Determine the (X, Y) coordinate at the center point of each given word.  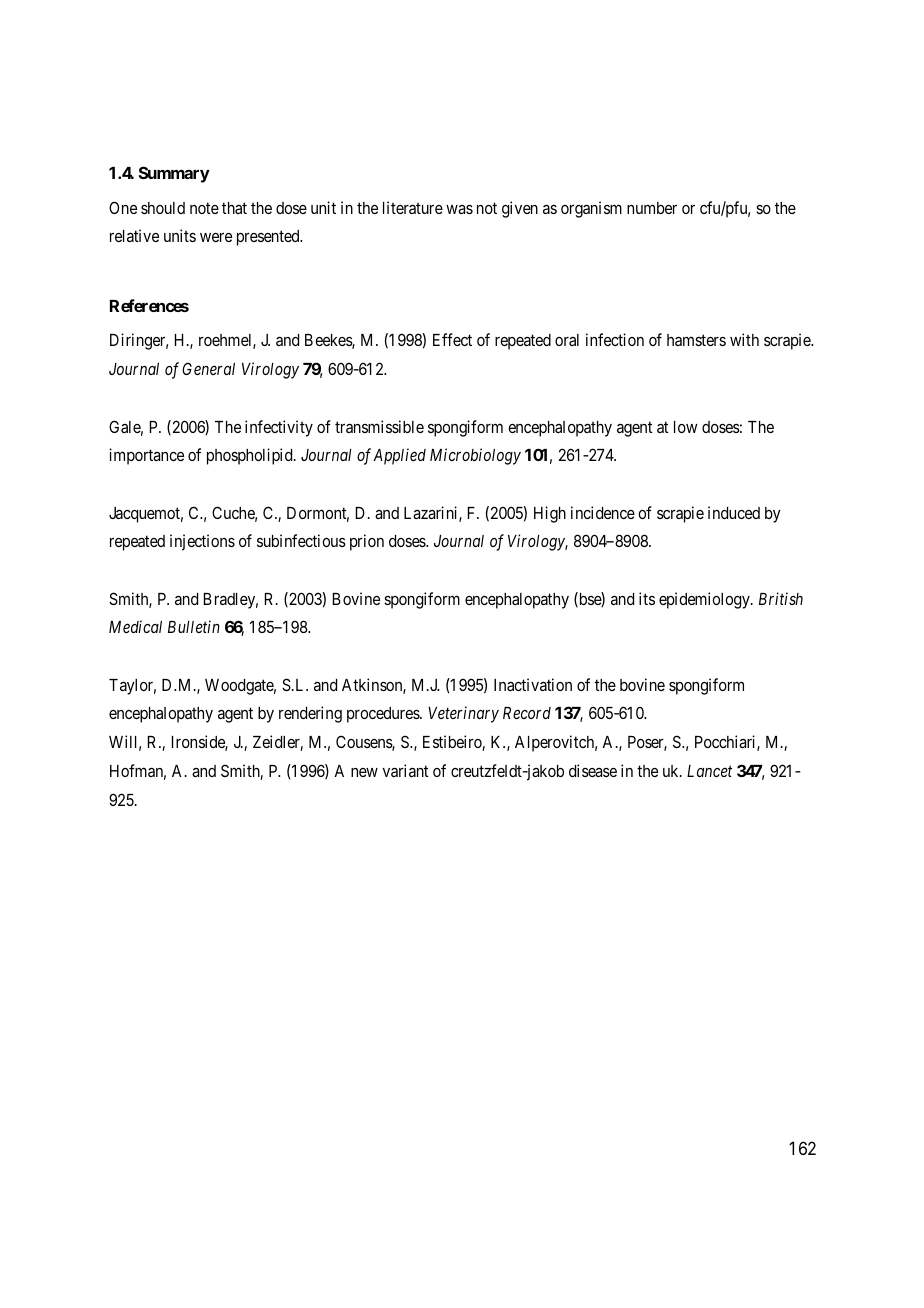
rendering (310, 714)
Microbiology (475, 456)
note (204, 208)
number (652, 208)
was (459, 209)
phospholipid (251, 456)
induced (734, 512)
